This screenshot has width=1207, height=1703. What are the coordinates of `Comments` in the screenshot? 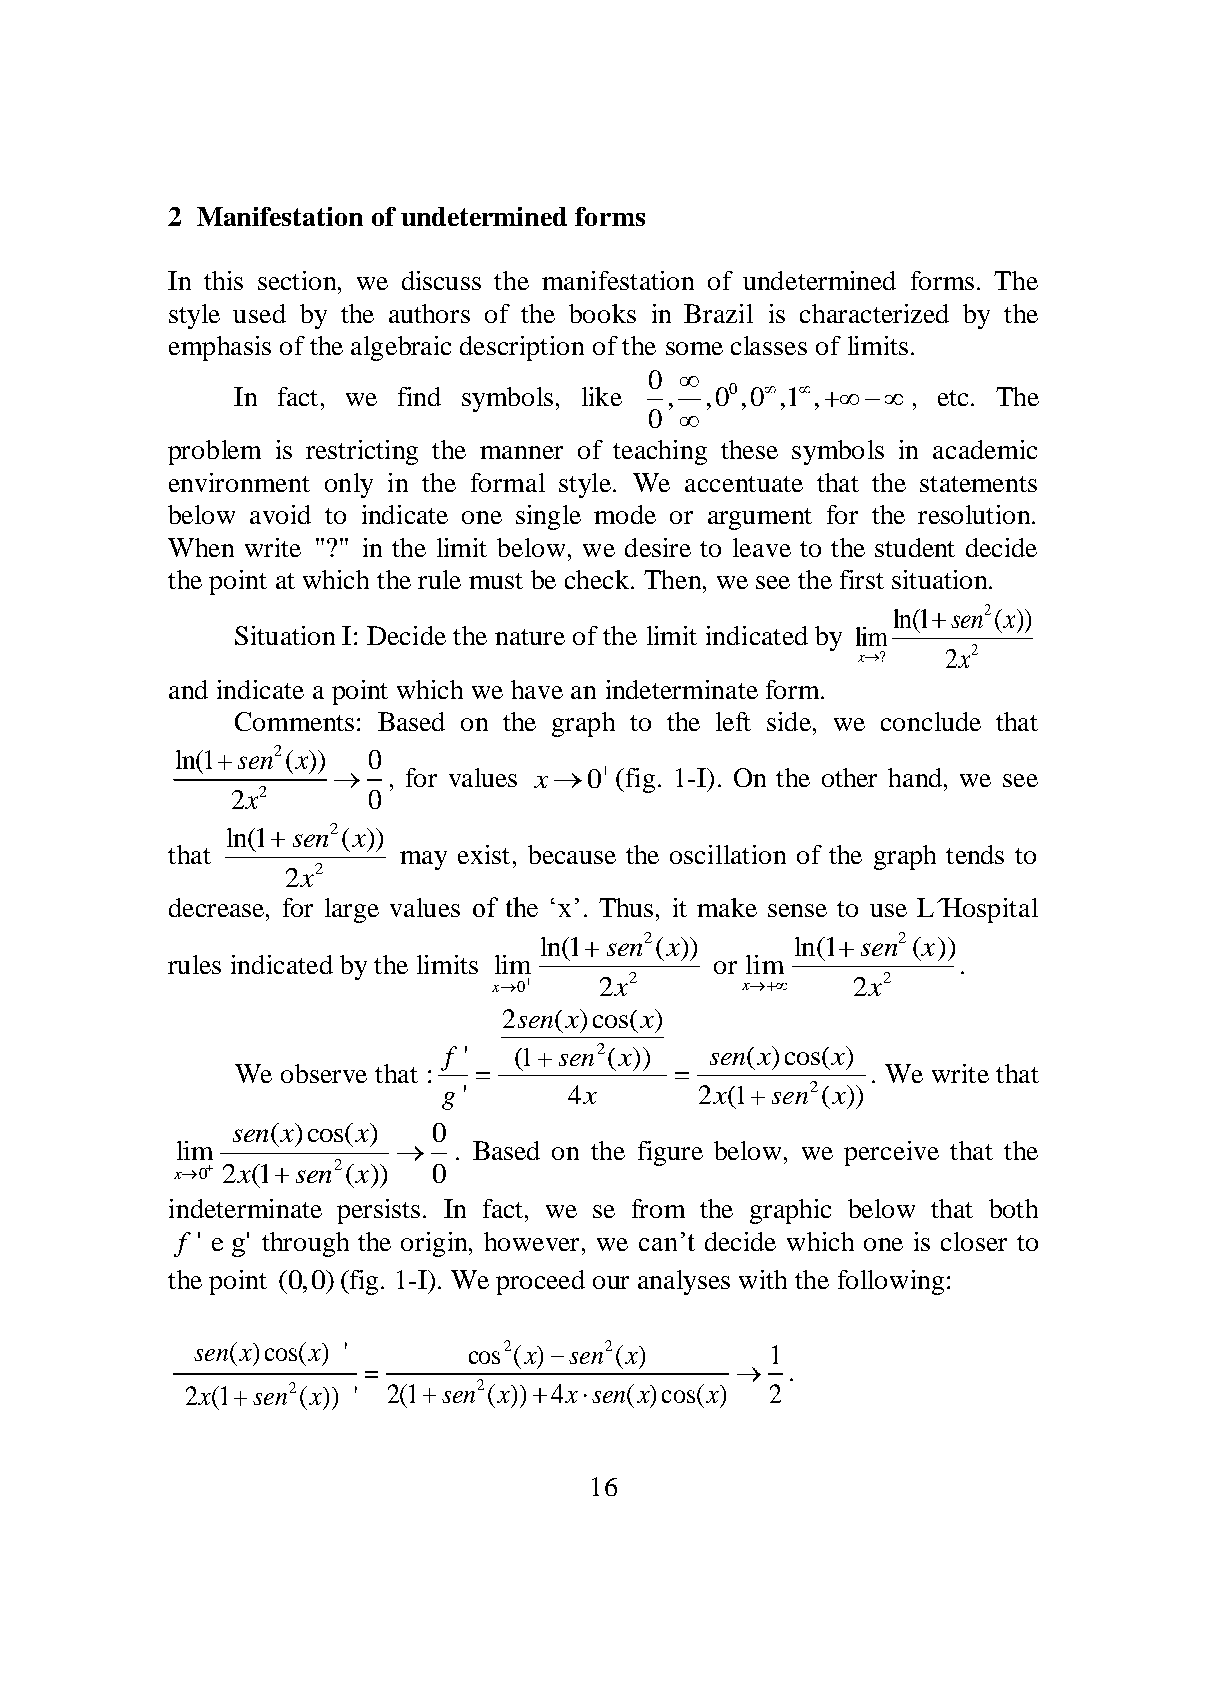 It's located at (294, 721).
